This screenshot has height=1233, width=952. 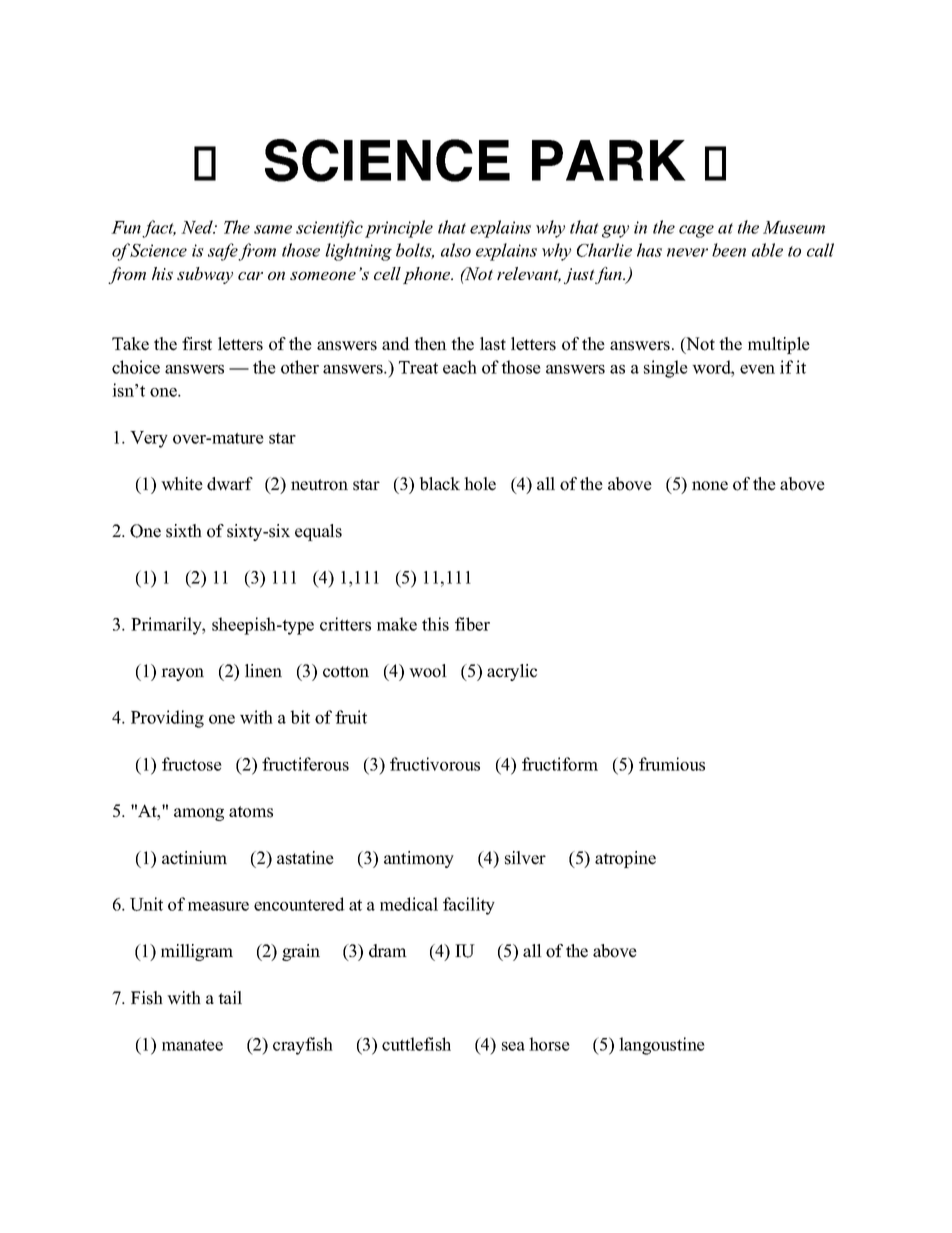 What do you see at coordinates (472, 624) in the screenshot?
I see `fiber` at bounding box center [472, 624].
